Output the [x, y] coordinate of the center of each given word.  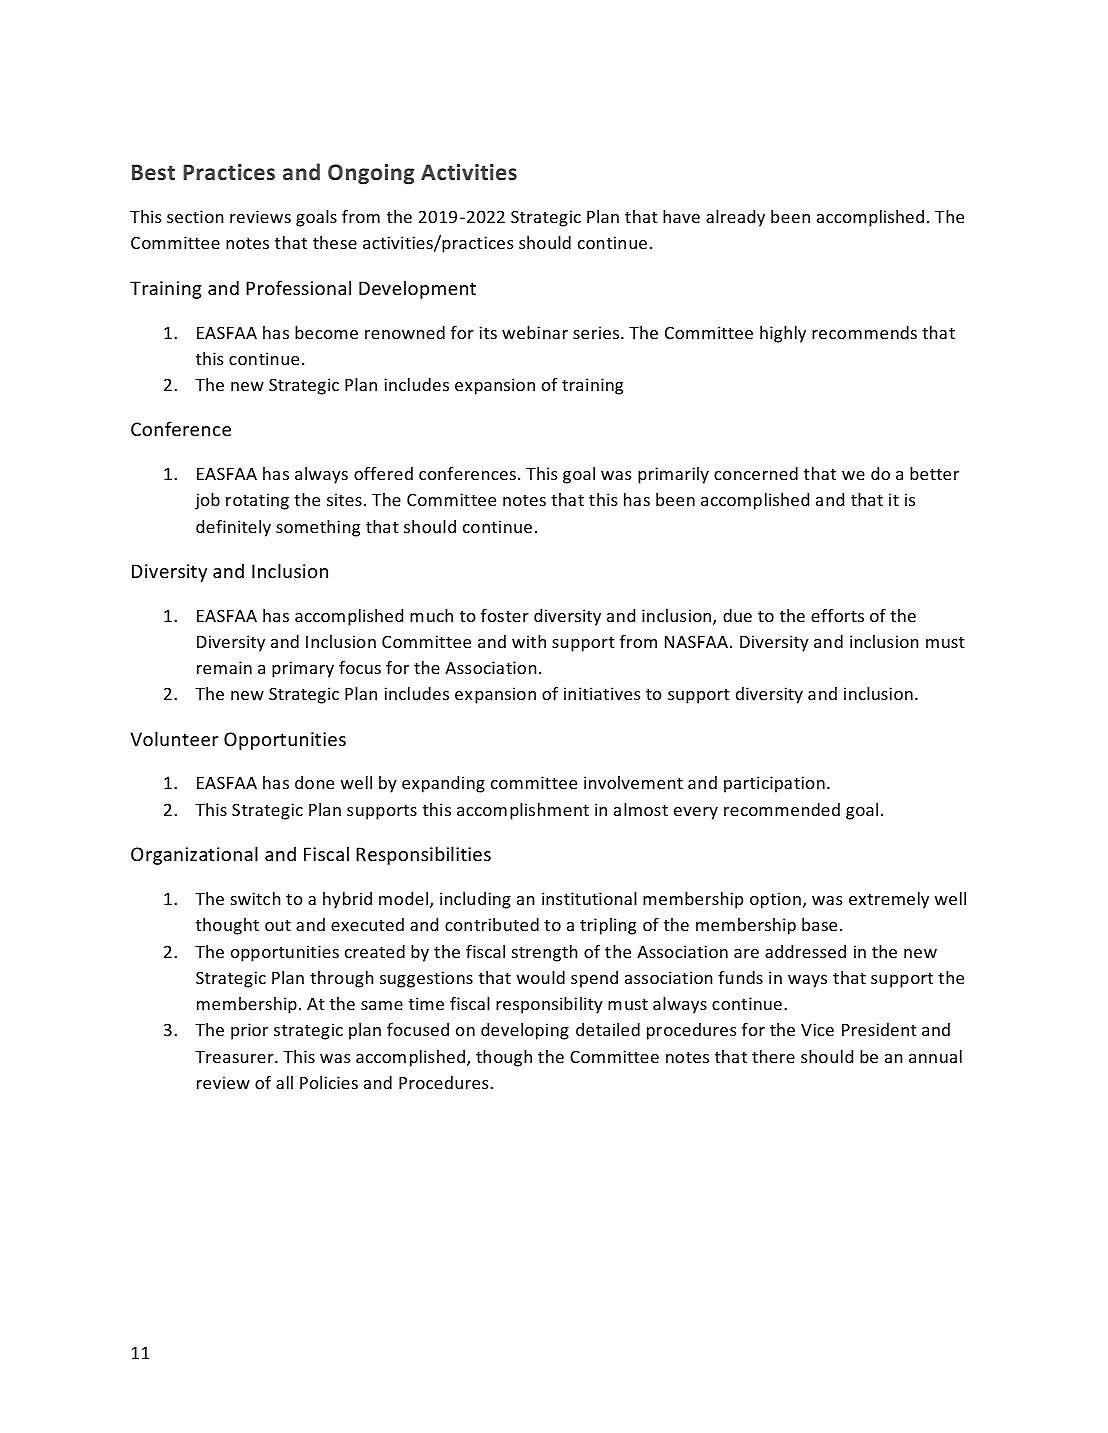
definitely [233, 528]
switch [255, 898]
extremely [889, 900]
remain [224, 667]
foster [505, 615]
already [735, 218]
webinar [535, 332]
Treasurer [235, 1057]
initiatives [602, 693]
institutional [589, 898]
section [195, 216]
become [326, 332]
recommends [864, 332]
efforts [837, 615]
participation [774, 784]
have [681, 216]
